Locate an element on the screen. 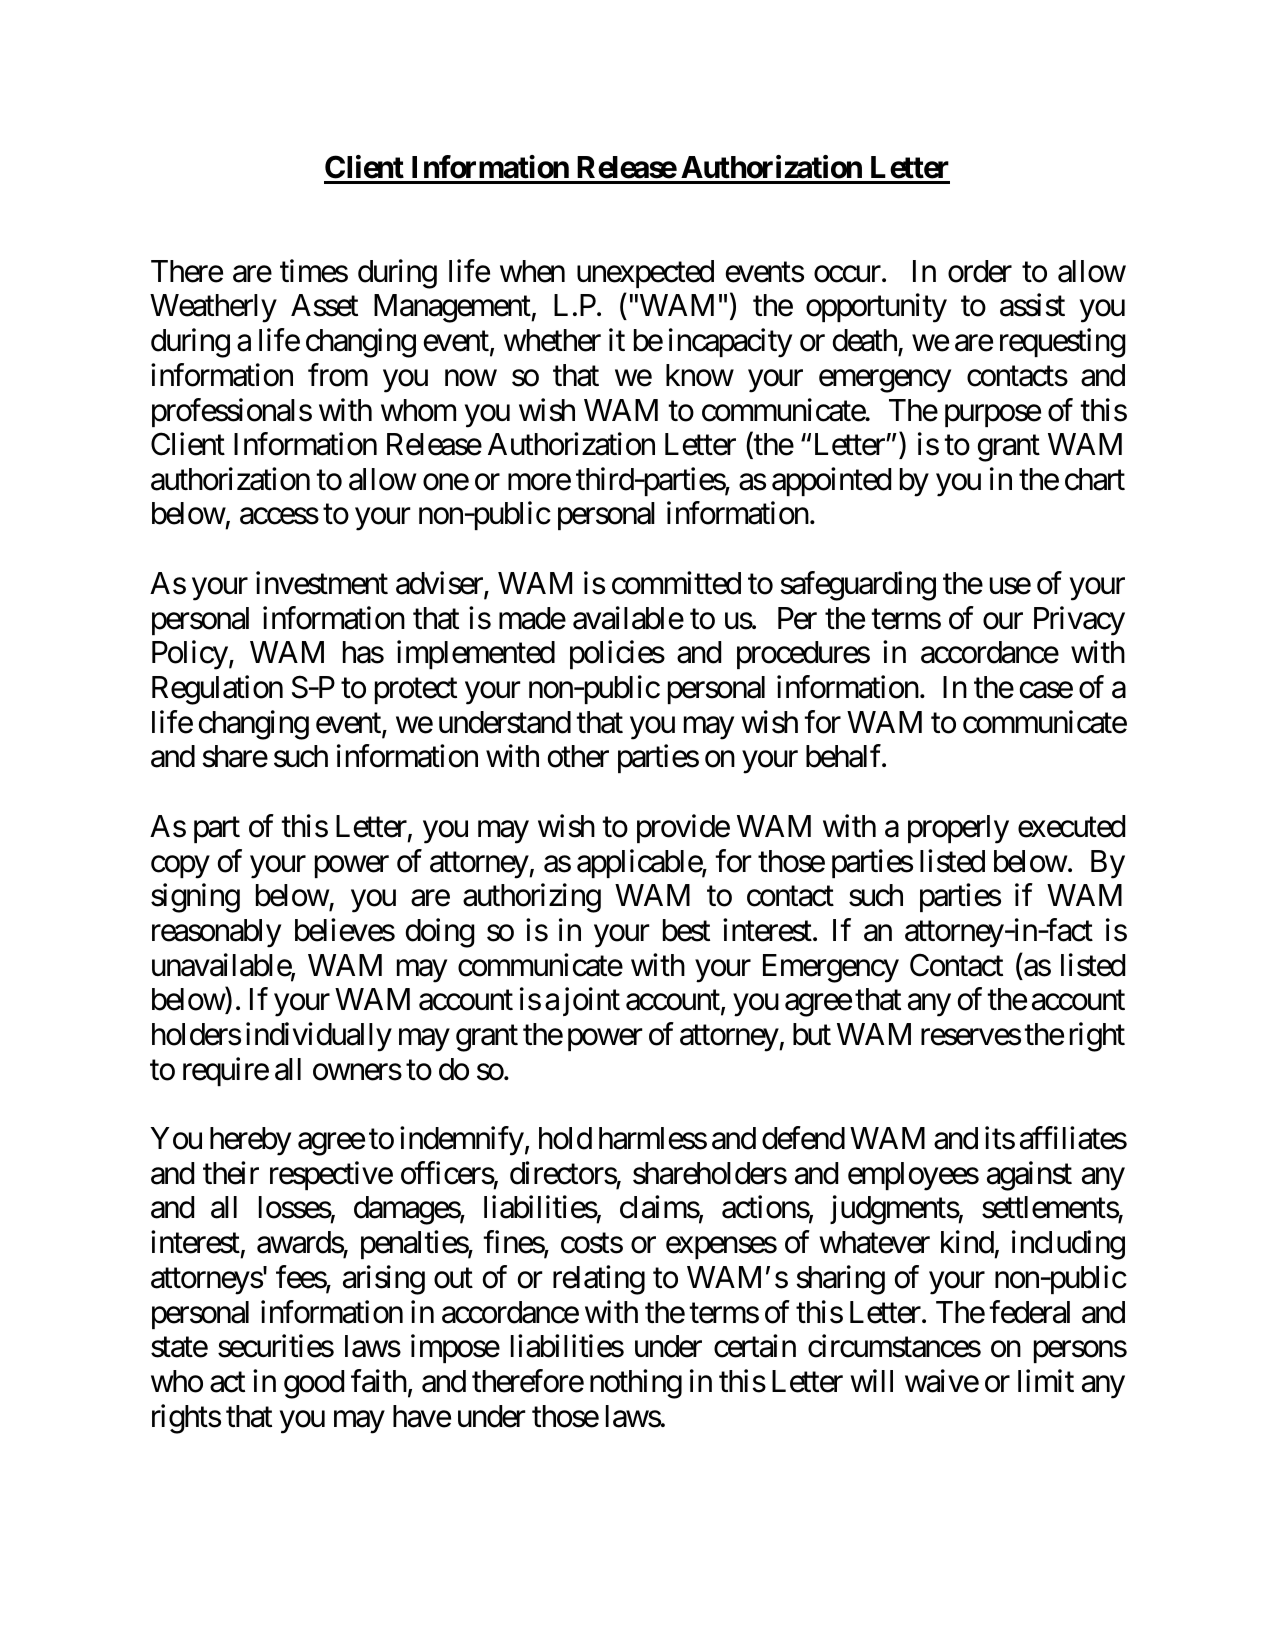 The width and height of the screenshot is (1274, 1648). unexpected is located at coordinates (645, 274).
